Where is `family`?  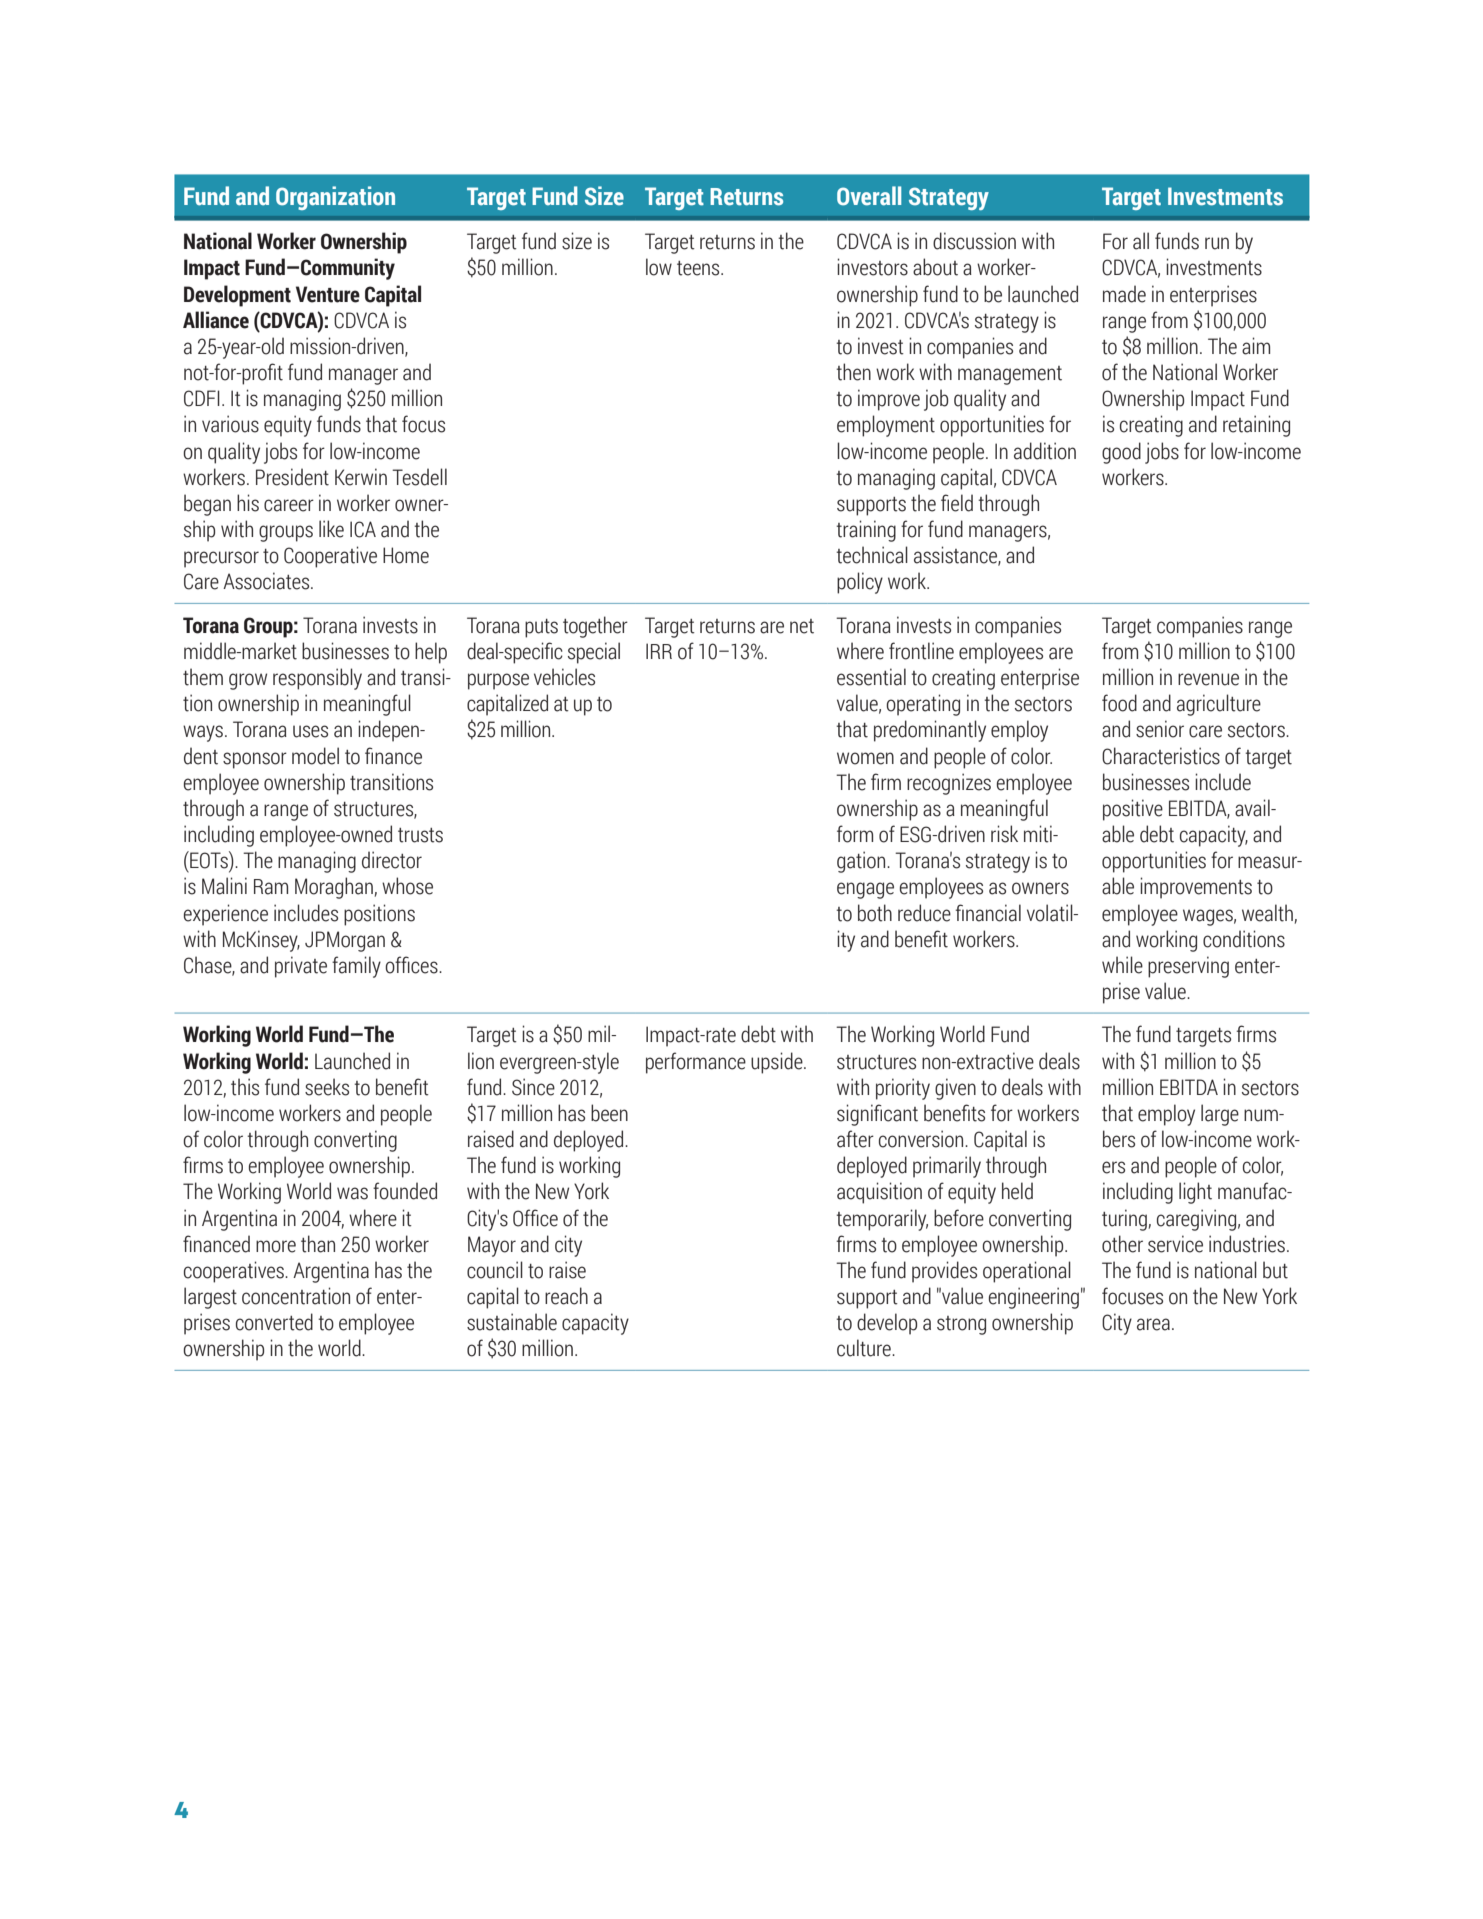 family is located at coordinates (356, 967).
